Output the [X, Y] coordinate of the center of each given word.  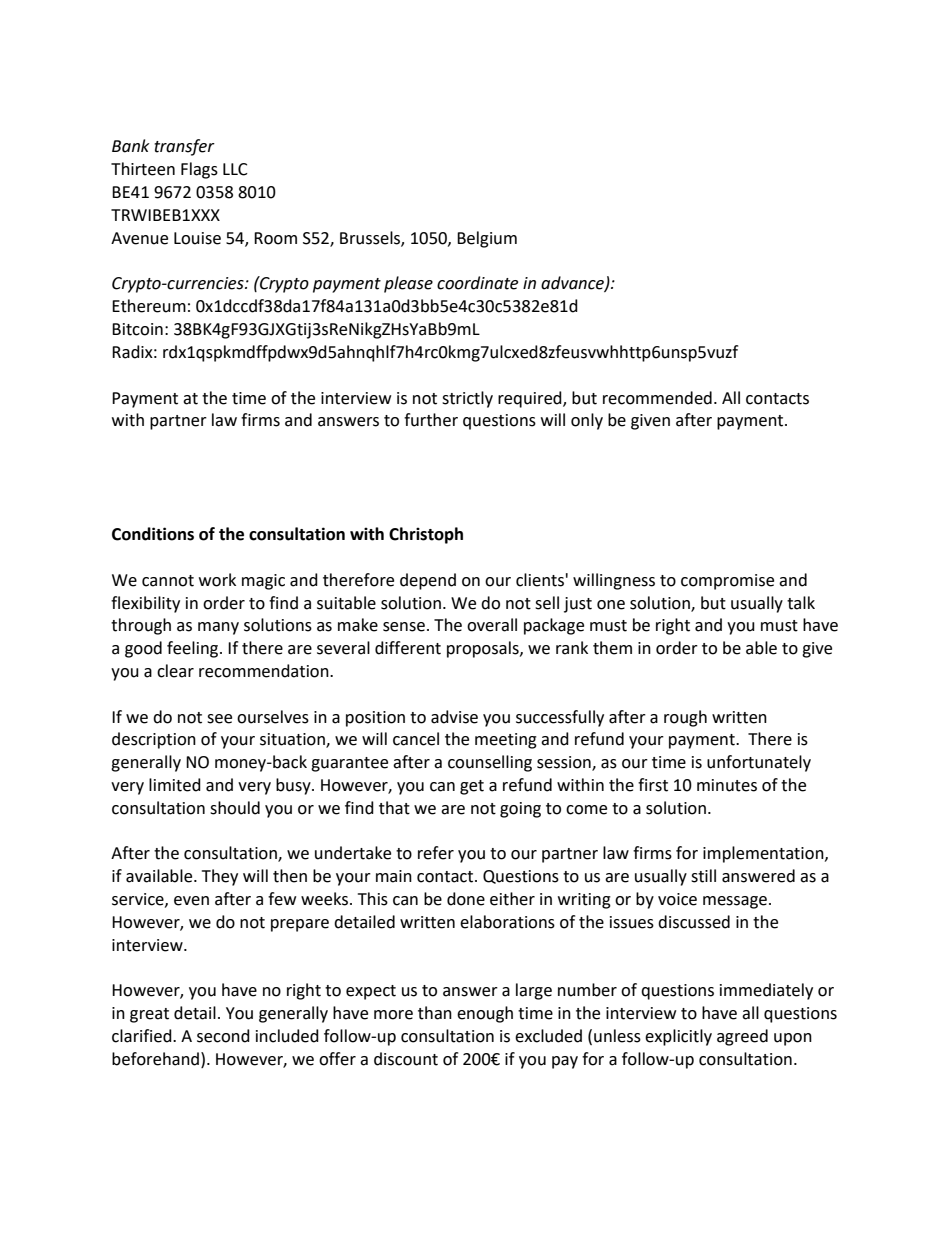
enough [485, 1014]
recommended [657, 398]
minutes [727, 785]
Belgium [487, 239]
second [223, 1036]
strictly [467, 399]
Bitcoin [137, 329]
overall [492, 625]
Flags [199, 170]
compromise [727, 582]
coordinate [477, 283]
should [235, 808]
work [217, 580]
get [472, 787]
